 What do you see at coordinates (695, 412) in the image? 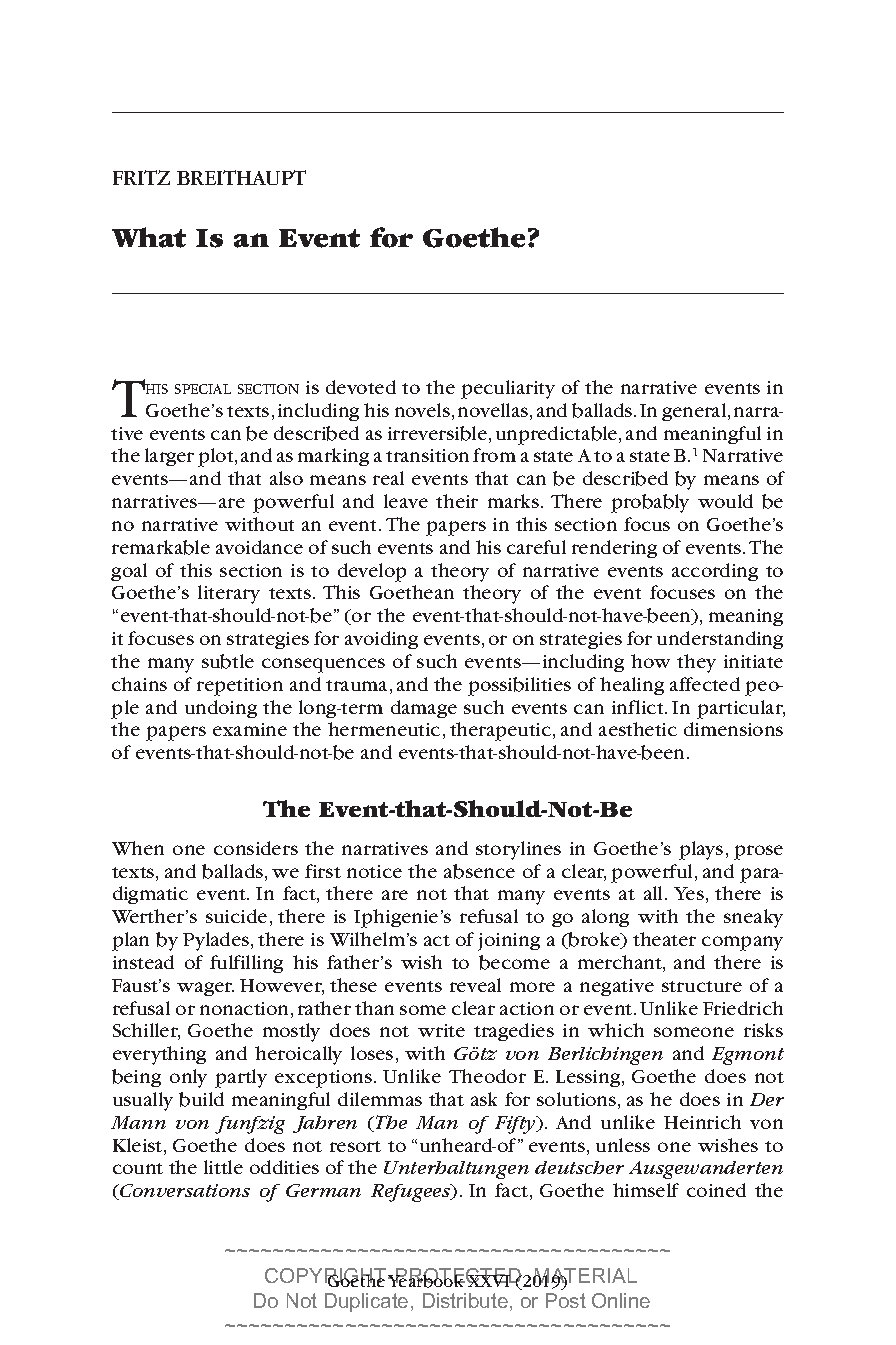
I see `general` at bounding box center [695, 412].
